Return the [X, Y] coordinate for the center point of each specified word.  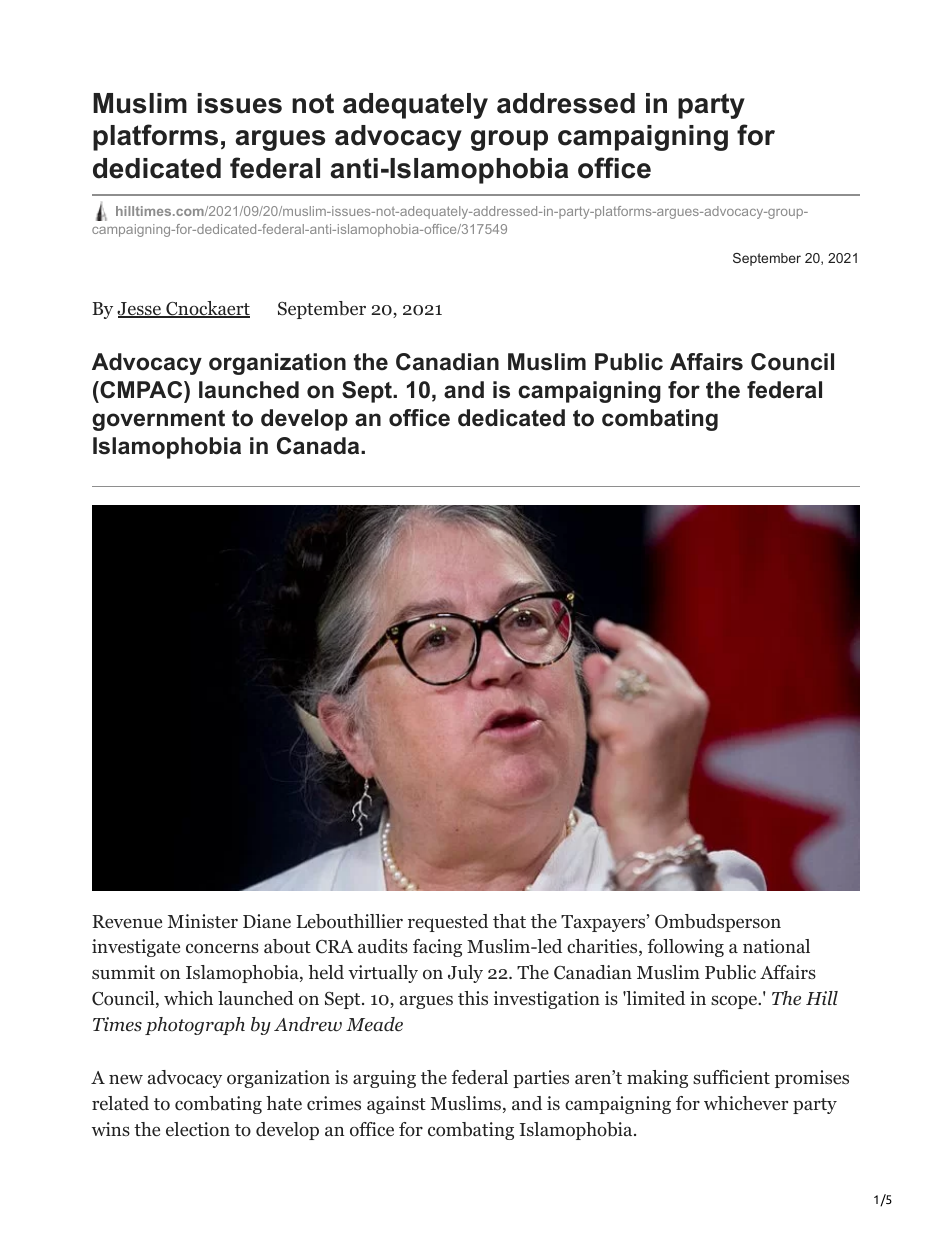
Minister [203, 921]
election [198, 1129]
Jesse [140, 310]
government [158, 420]
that [509, 921]
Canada [319, 446]
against [396, 1105]
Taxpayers [603, 923]
